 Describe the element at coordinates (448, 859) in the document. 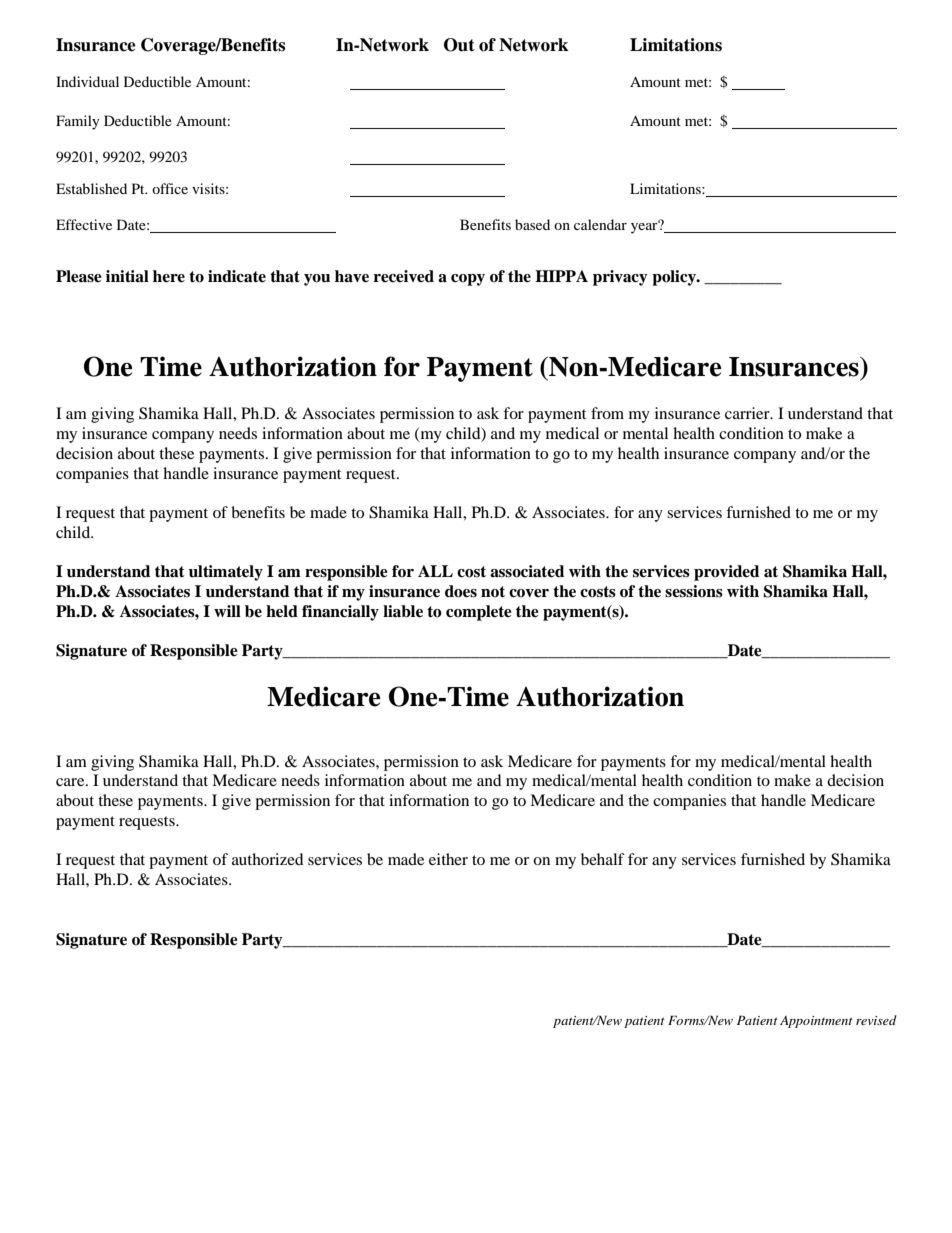

I see `either` at that location.
